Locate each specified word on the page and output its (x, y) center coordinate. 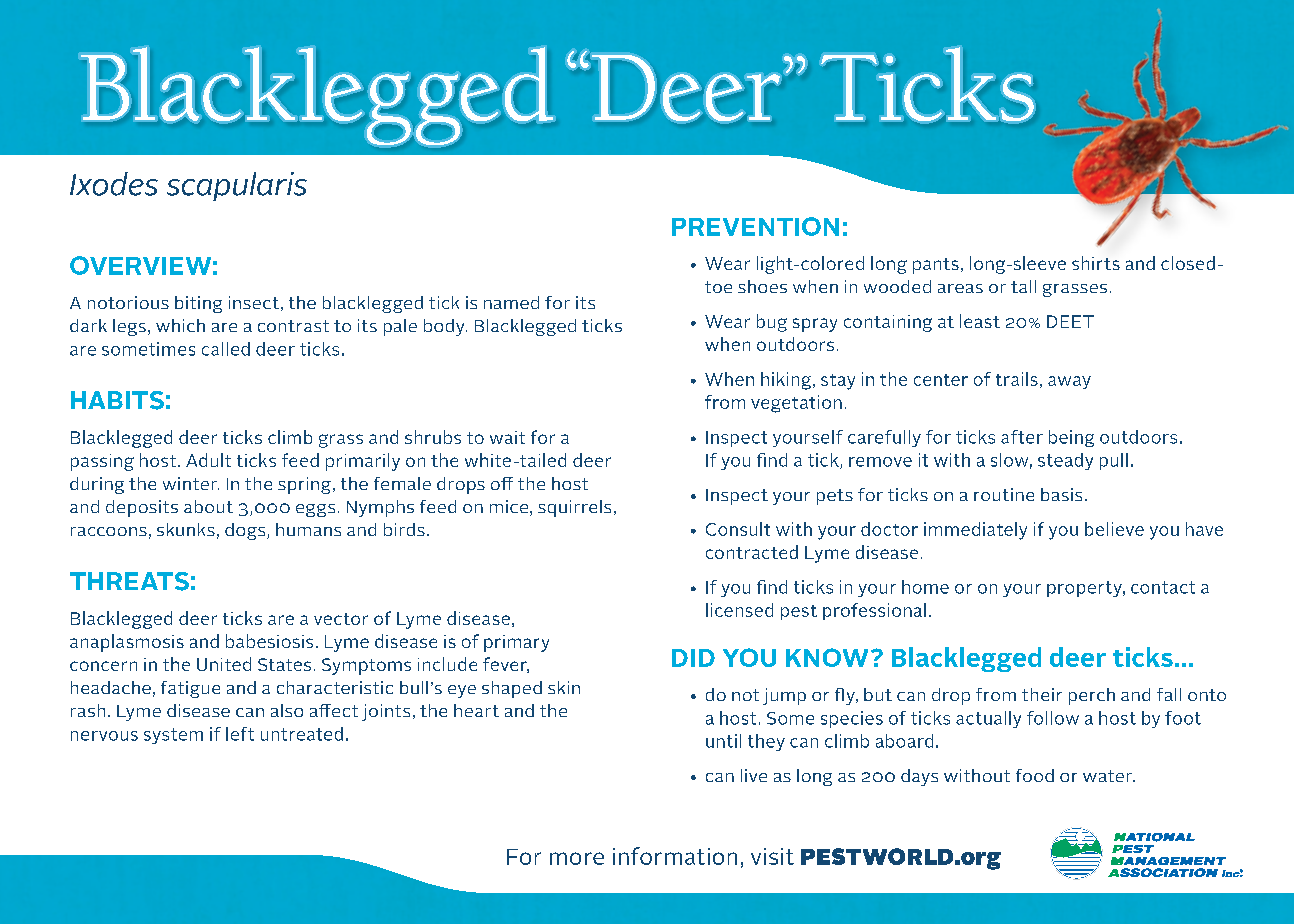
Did (693, 658)
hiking (786, 381)
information (675, 856)
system (173, 736)
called (226, 349)
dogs (246, 531)
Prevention (755, 226)
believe (1114, 529)
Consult (738, 529)
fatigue (190, 689)
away (1069, 382)
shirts (1096, 263)
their (1042, 694)
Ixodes (114, 184)
